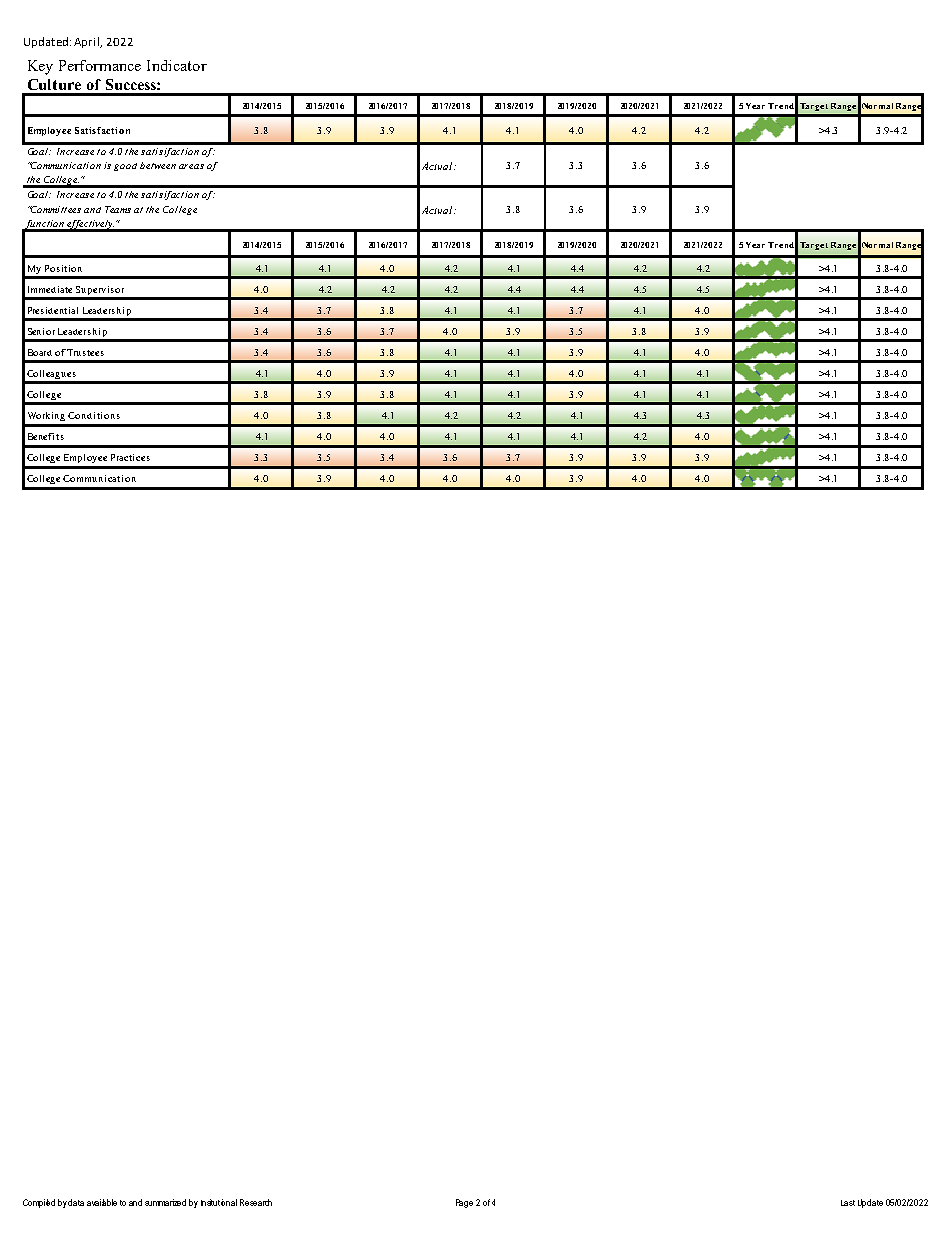 The height and width of the screenshot is (1233, 952). What do you see at coordinates (100, 65) in the screenshot?
I see `Performance` at bounding box center [100, 65].
